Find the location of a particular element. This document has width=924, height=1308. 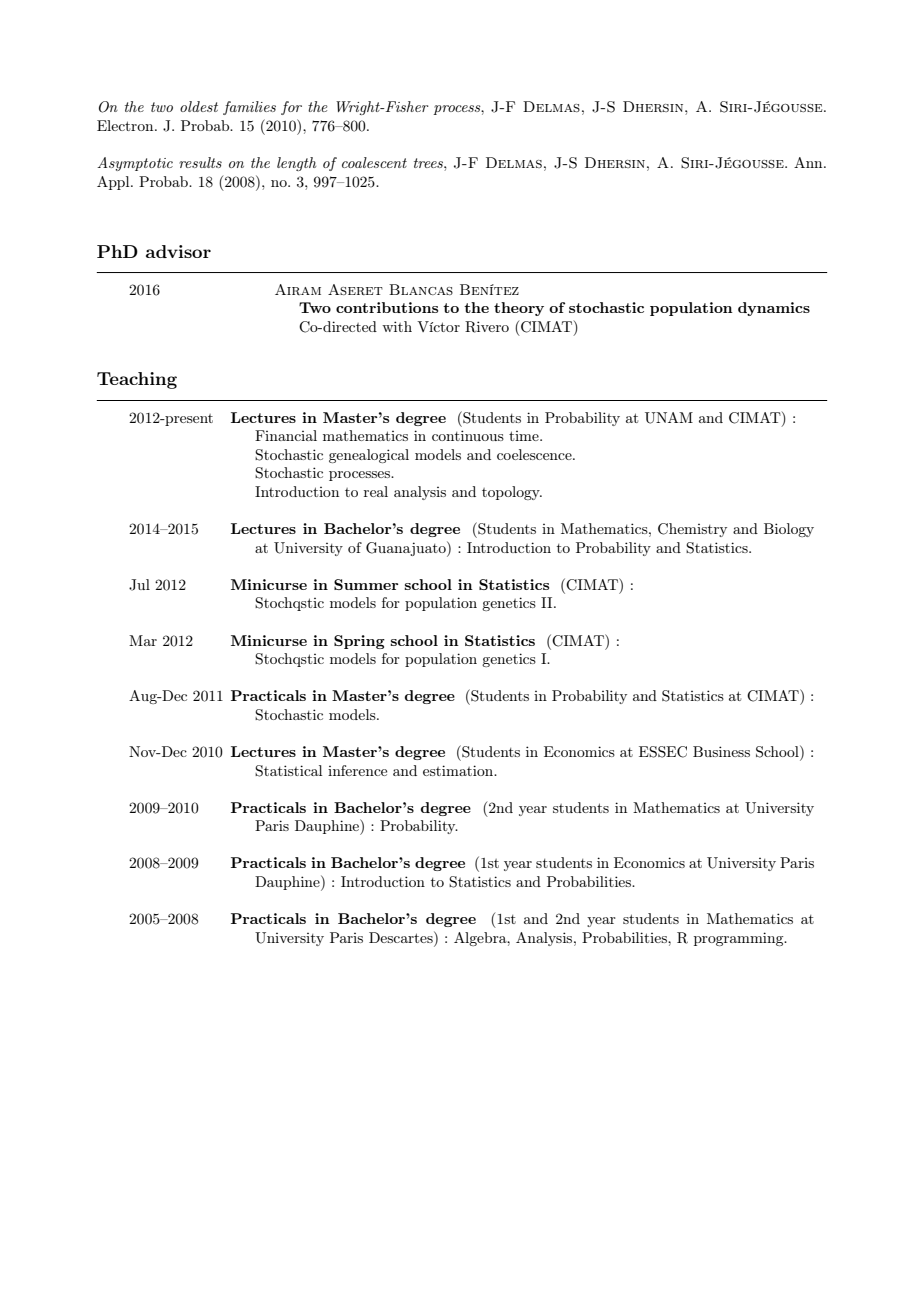

dynamics is located at coordinates (774, 309).
